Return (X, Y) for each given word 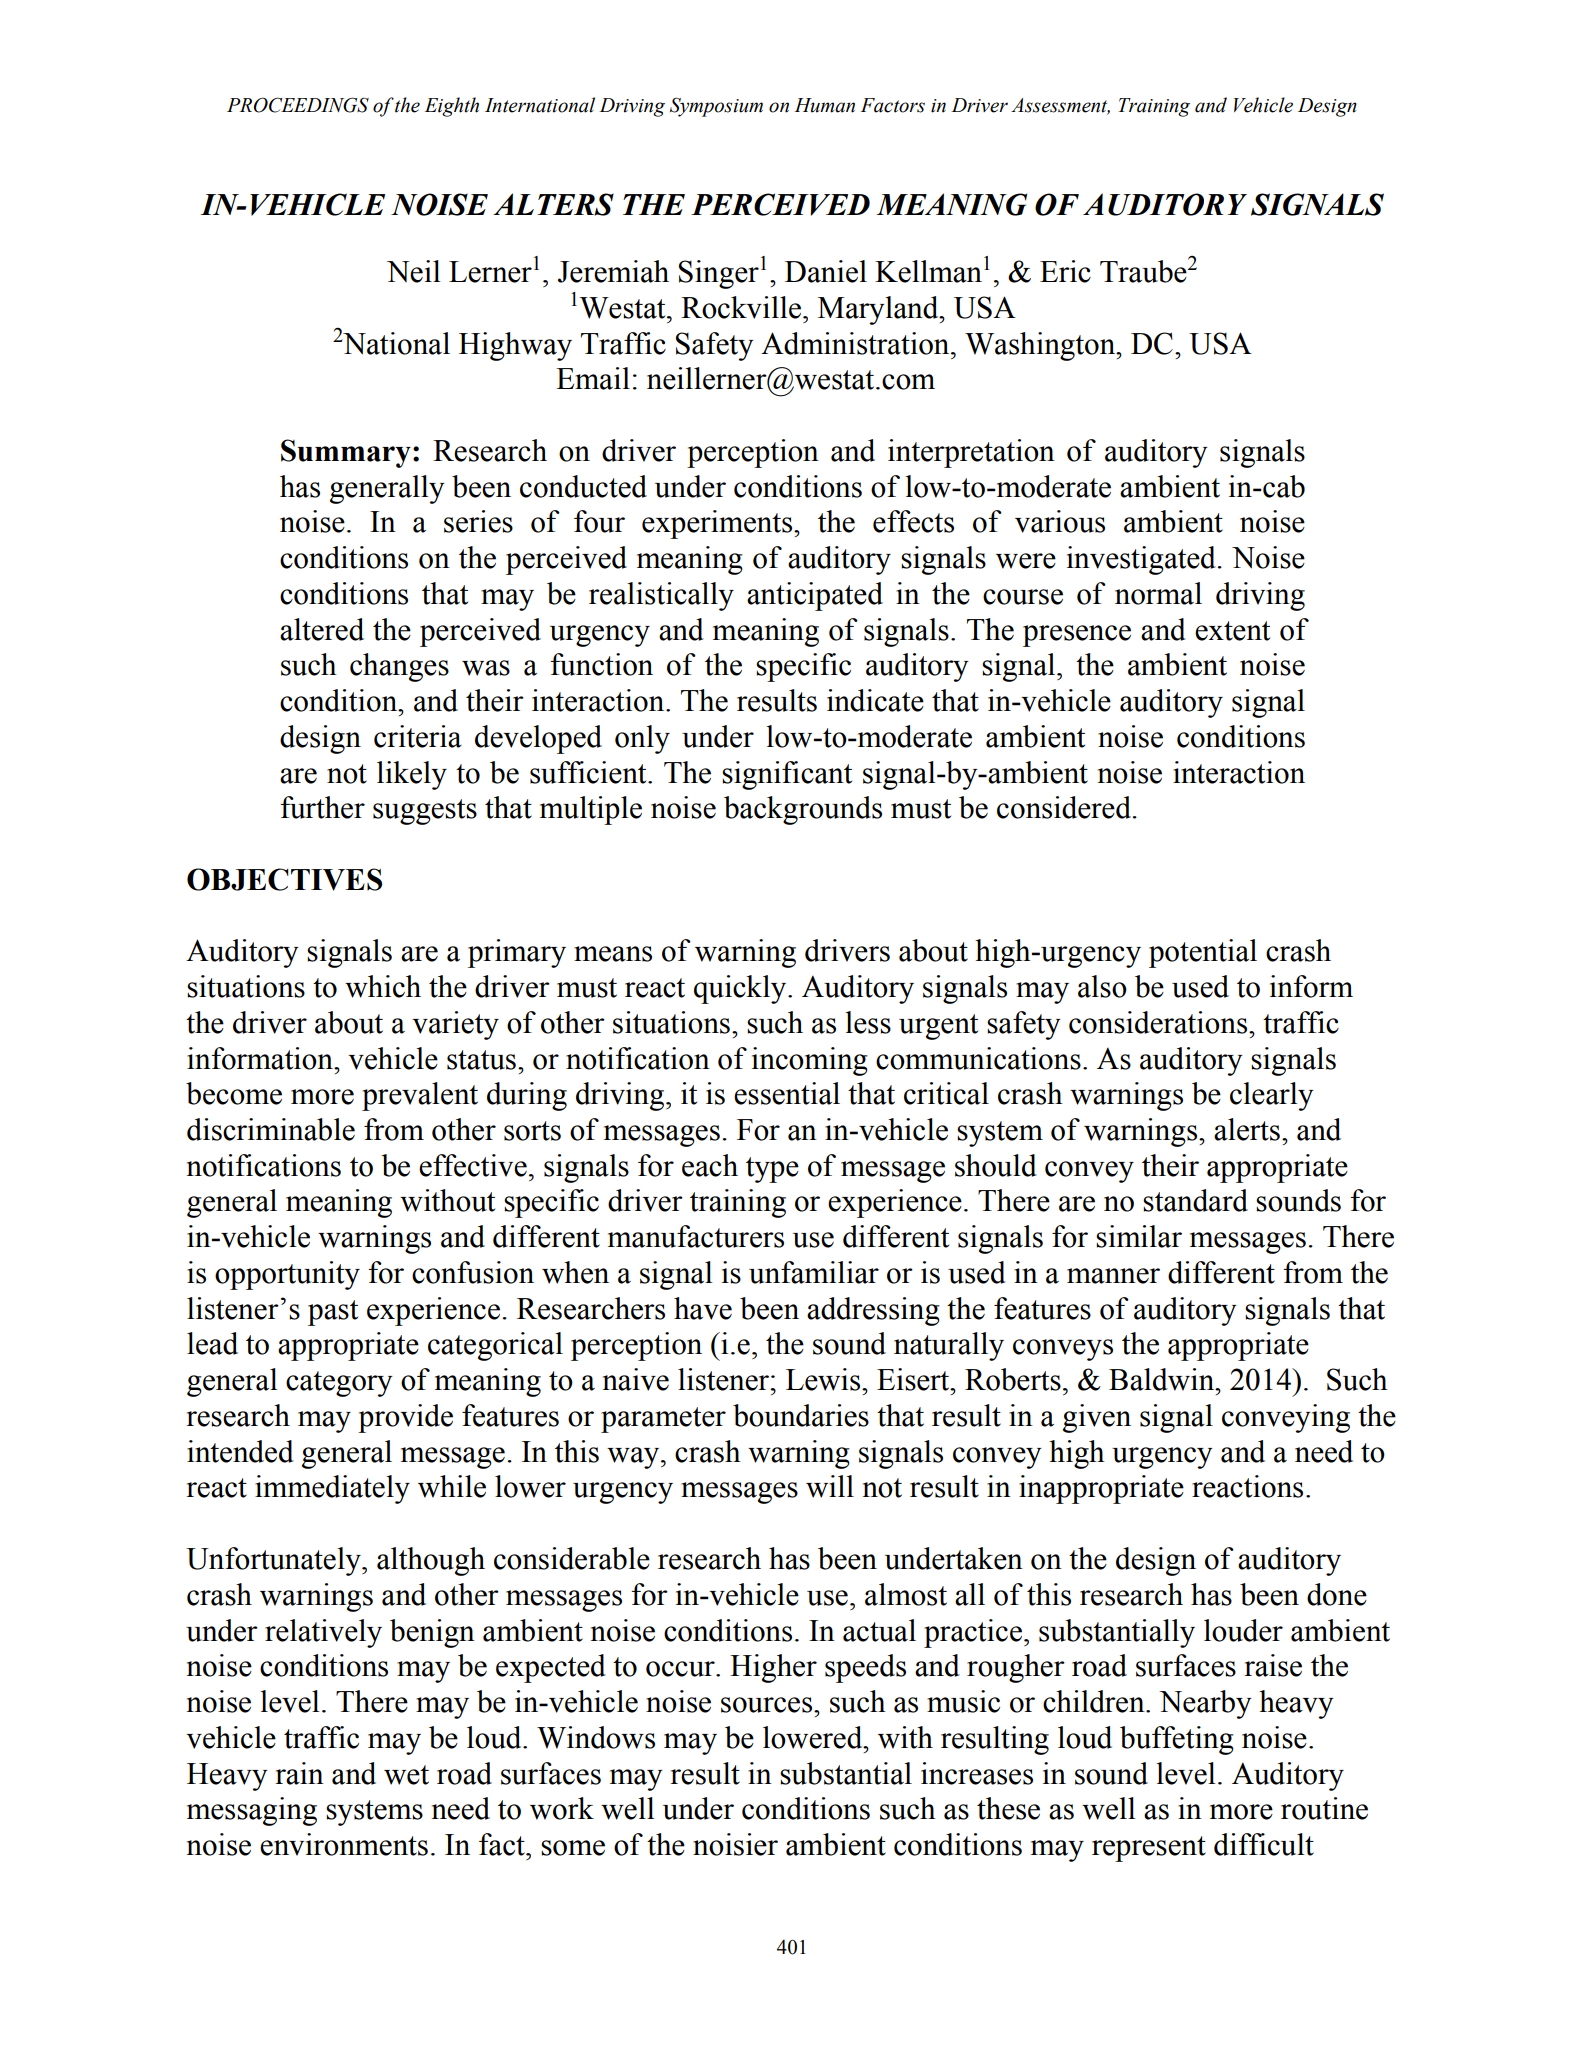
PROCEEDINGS (298, 105)
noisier (735, 1844)
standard (1195, 1200)
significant (787, 775)
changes (399, 667)
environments (344, 1844)
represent (1149, 1849)
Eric (1065, 271)
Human (825, 105)
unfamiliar (814, 1272)
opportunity (287, 1275)
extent (1232, 631)
